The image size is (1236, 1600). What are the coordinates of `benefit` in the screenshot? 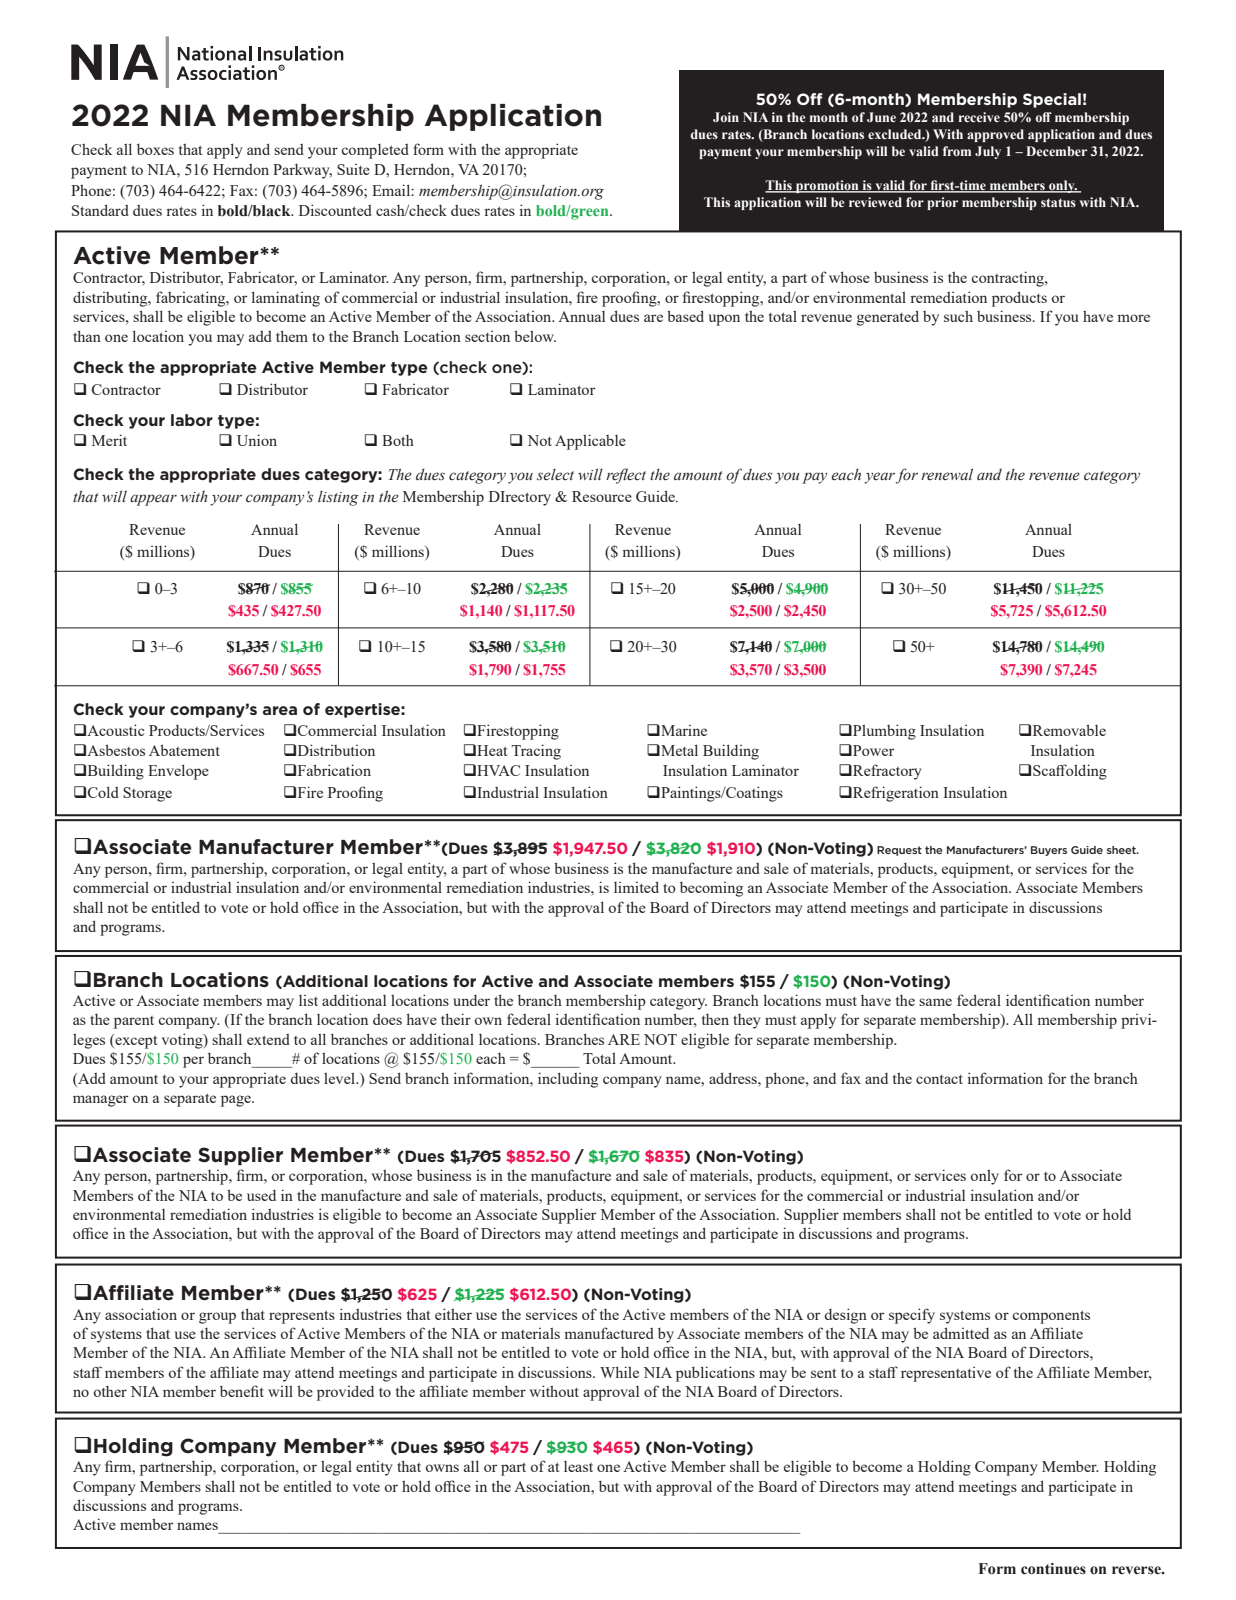 It's located at (242, 1391).
